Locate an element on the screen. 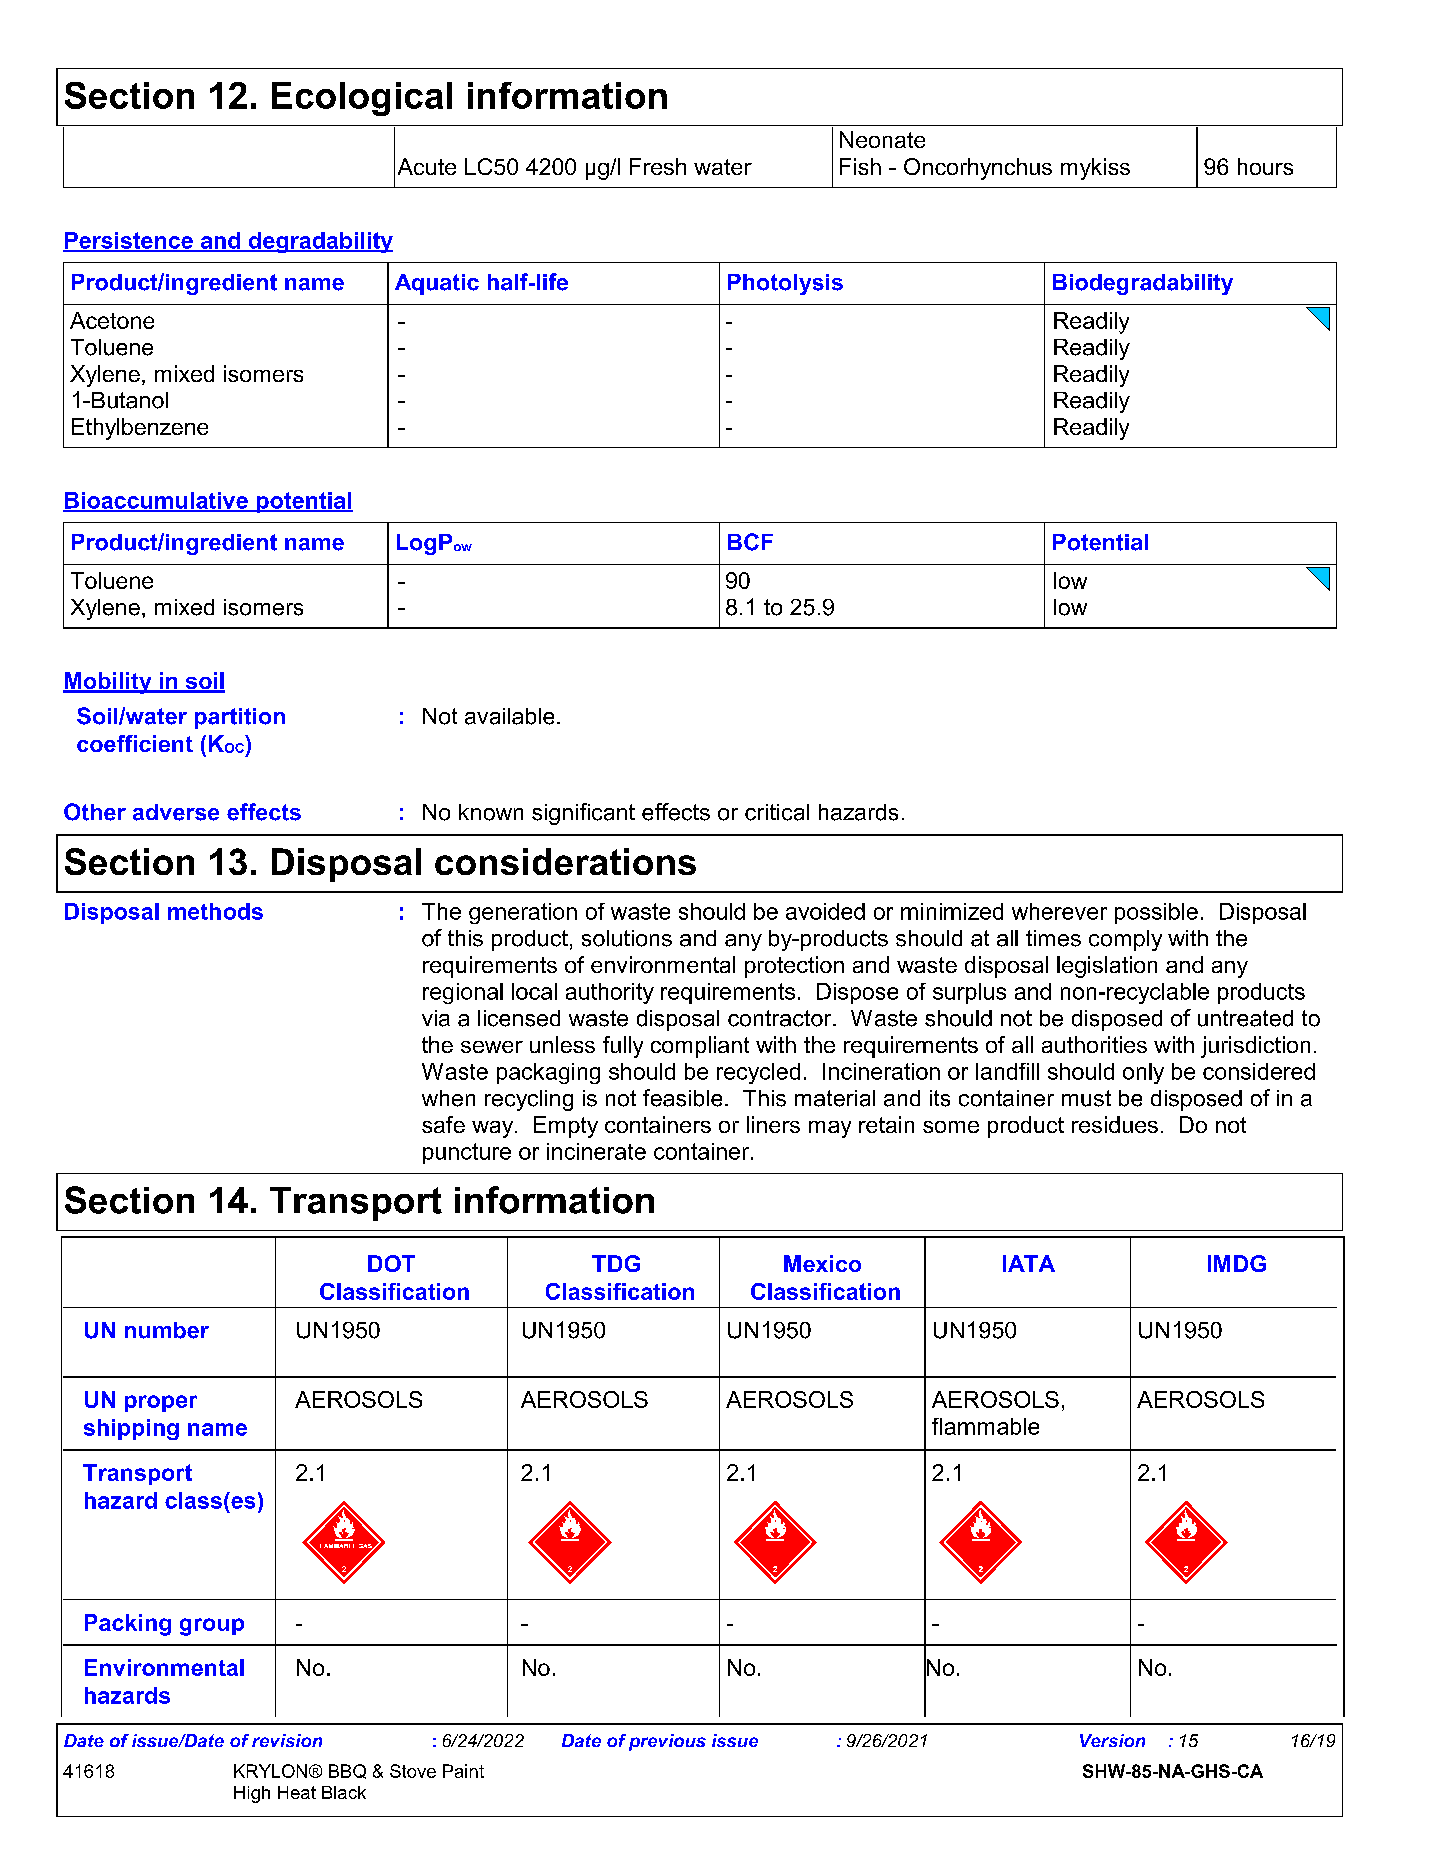  hours is located at coordinates (1265, 166).
